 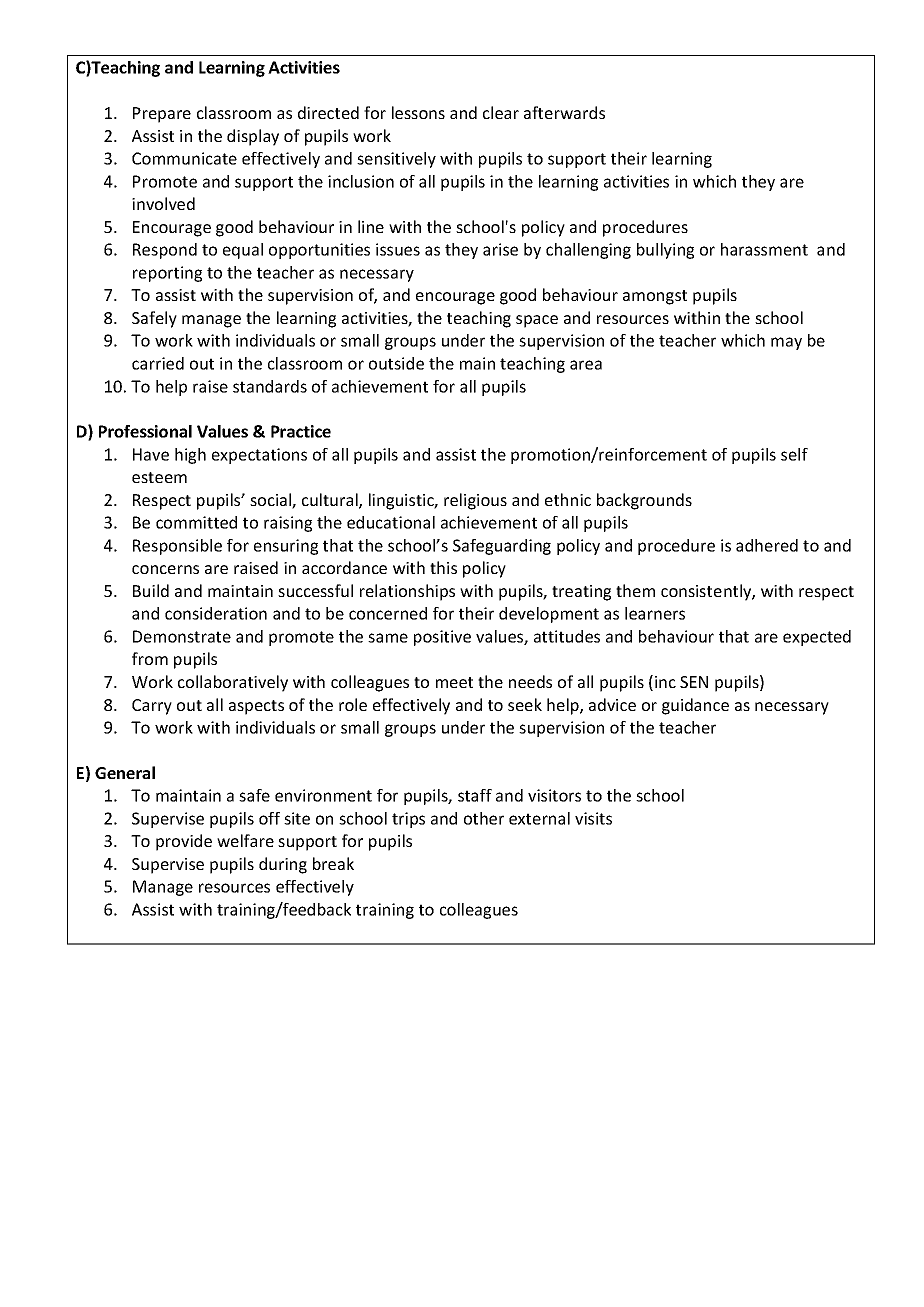 I want to click on afterwards, so click(x=564, y=112).
